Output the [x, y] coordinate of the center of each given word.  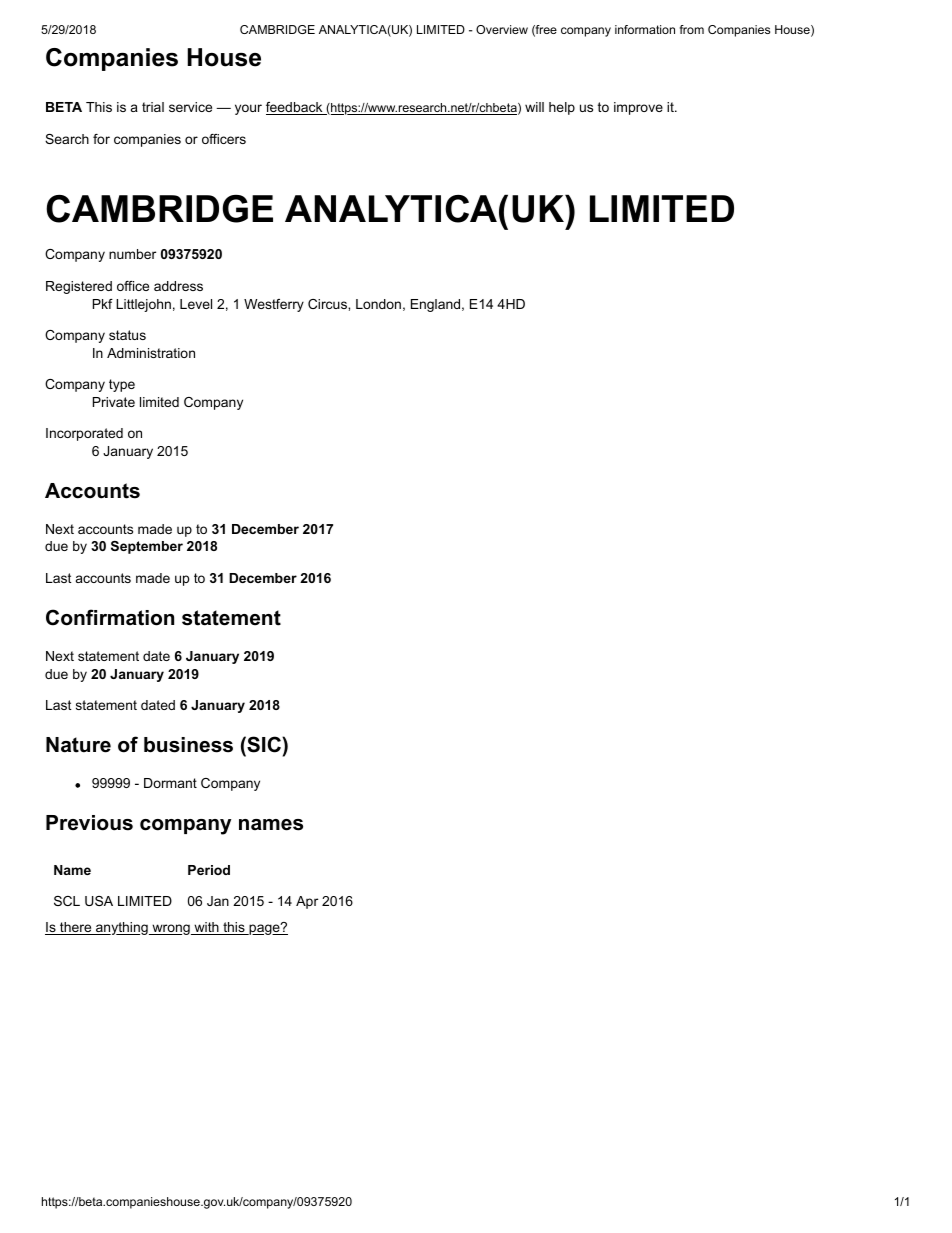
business [188, 745]
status [127, 335]
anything [122, 928]
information [645, 29]
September [147, 547]
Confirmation [110, 617]
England [435, 305]
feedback [295, 108]
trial [153, 107]
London [378, 304]
